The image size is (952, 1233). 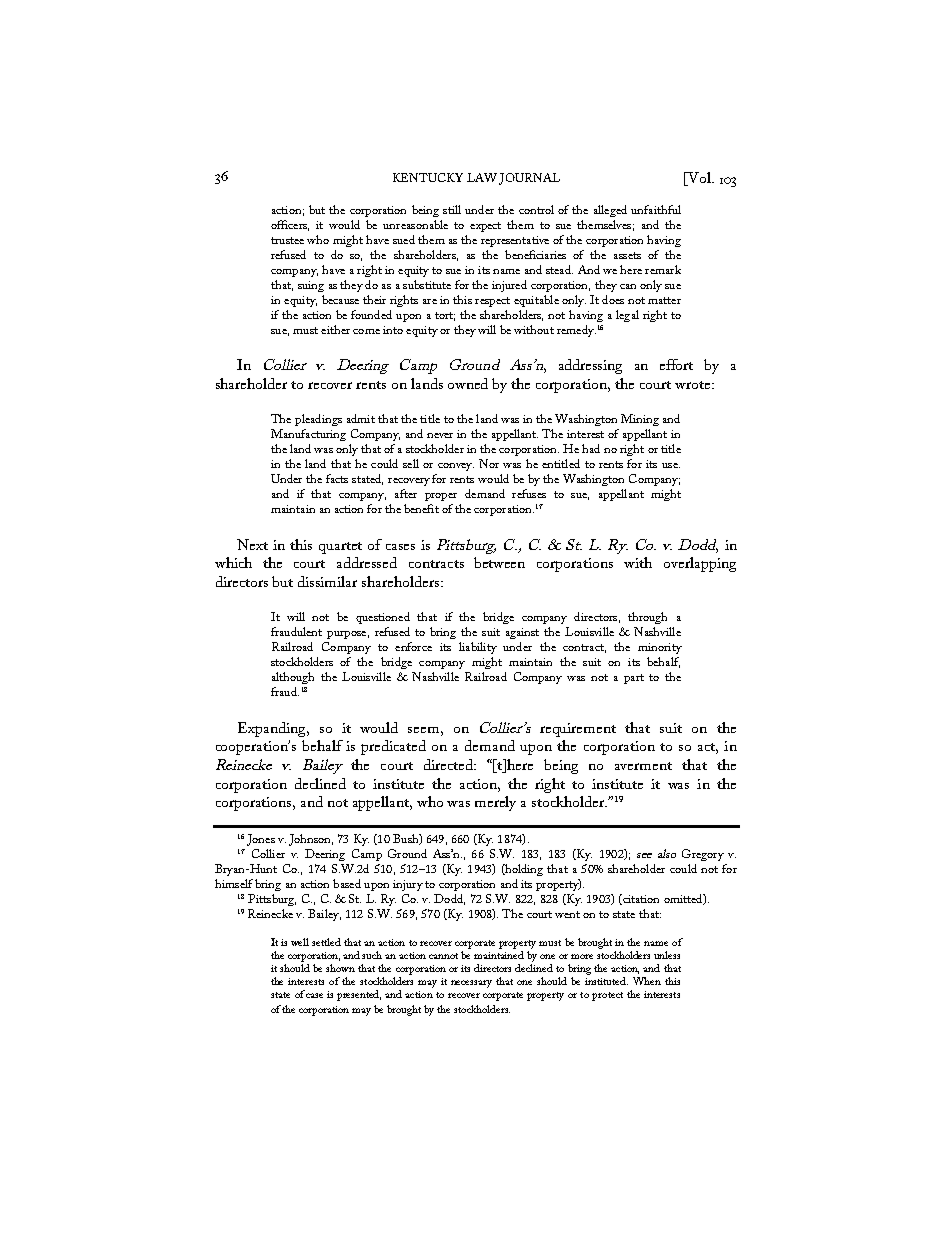 What do you see at coordinates (468, 383) in the image?
I see `owned` at bounding box center [468, 383].
